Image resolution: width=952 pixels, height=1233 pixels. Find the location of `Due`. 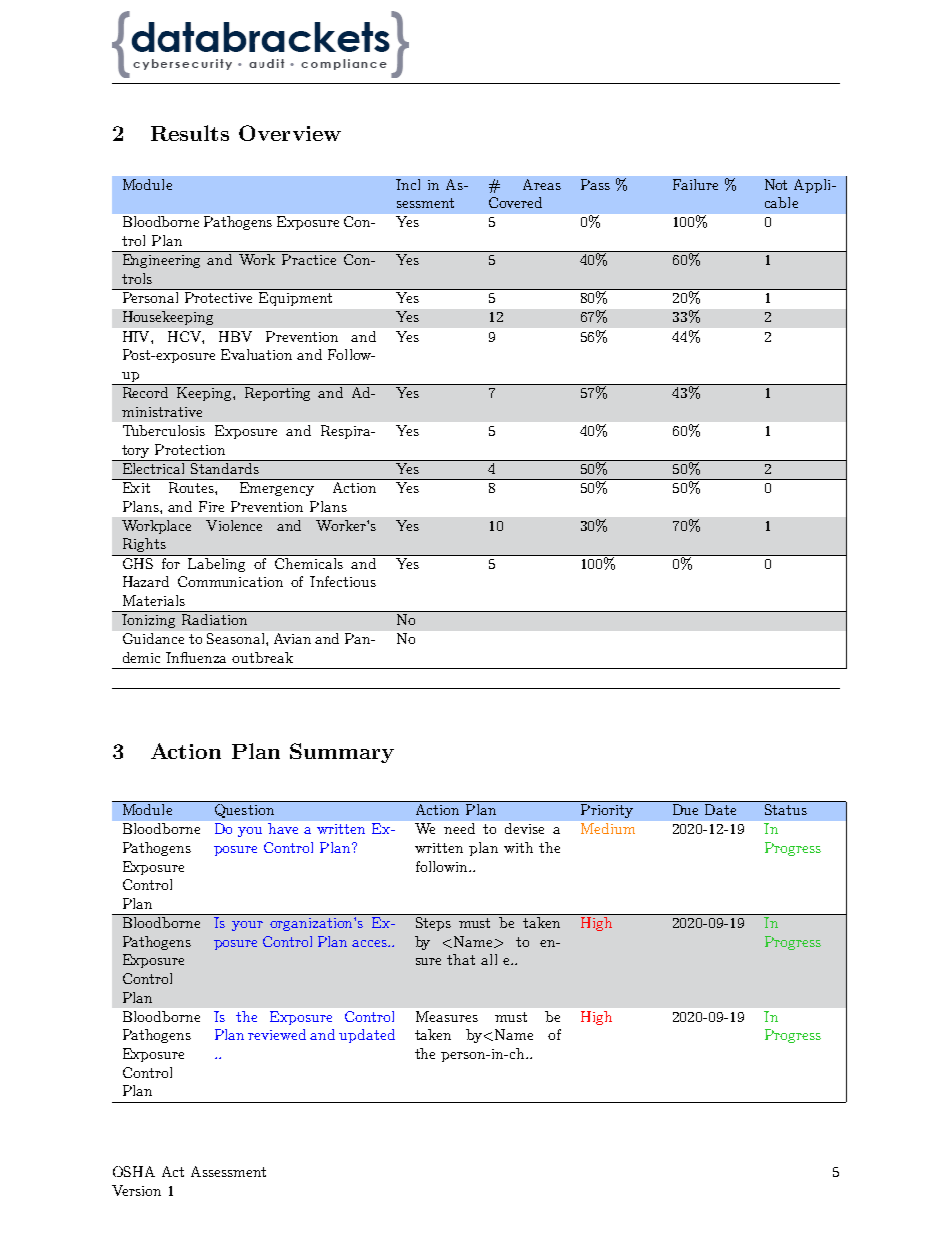

Due is located at coordinates (685, 809).
